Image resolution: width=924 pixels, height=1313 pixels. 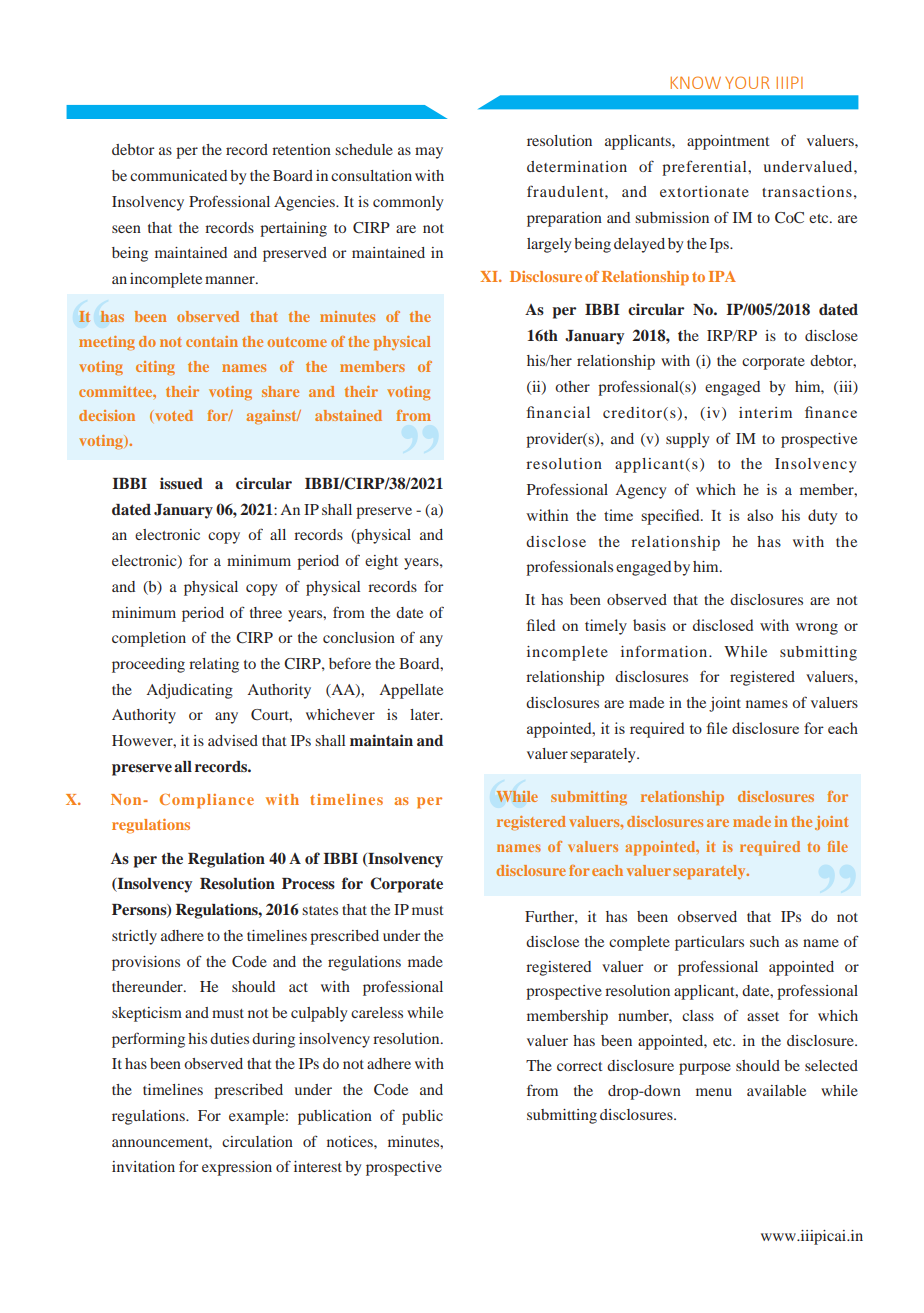 I want to click on such, so click(x=764, y=941).
